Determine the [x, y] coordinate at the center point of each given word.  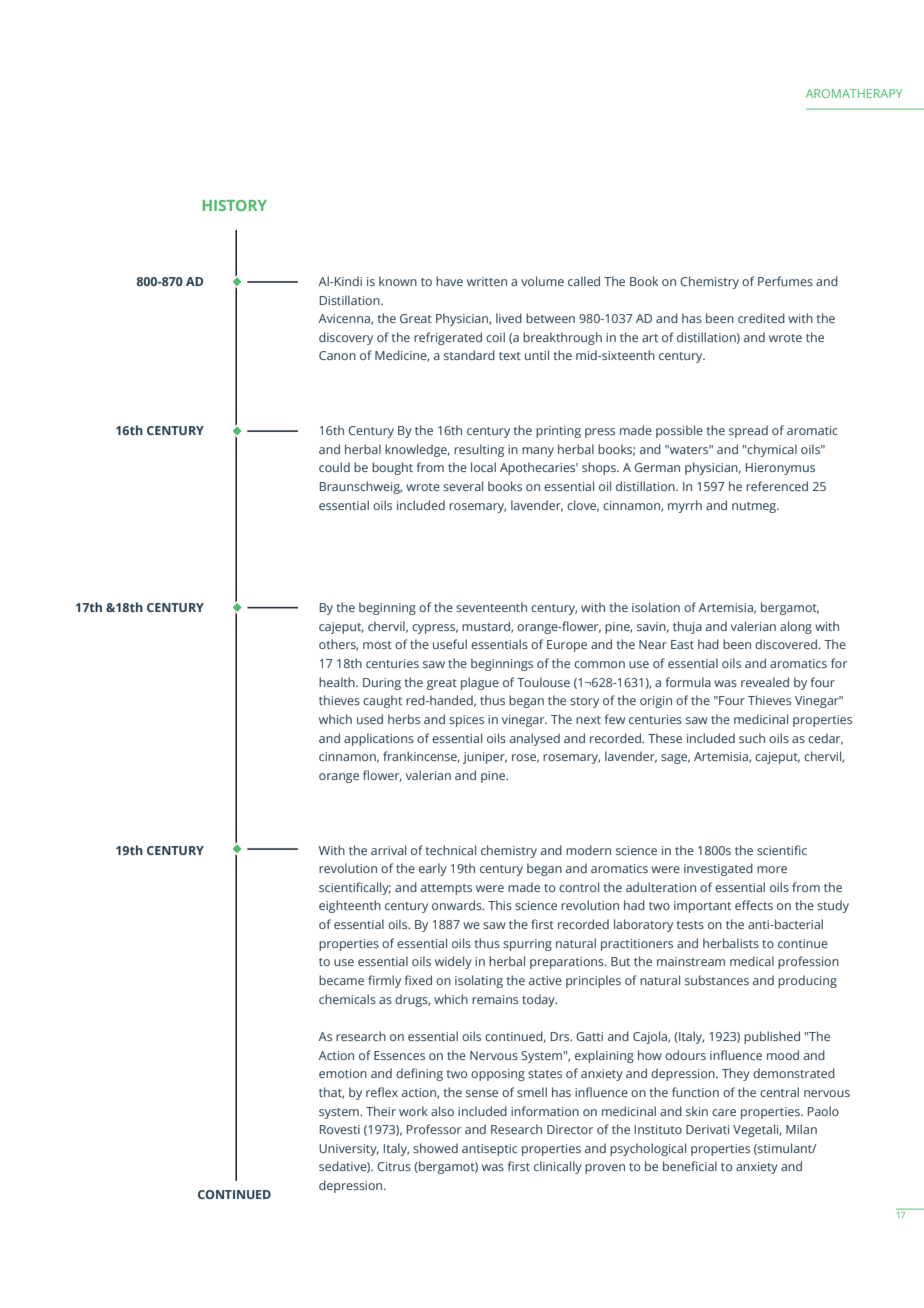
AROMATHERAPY [854, 93]
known [398, 281]
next [588, 720]
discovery [346, 338]
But [620, 961]
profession [808, 962]
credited [761, 318]
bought [392, 468]
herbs [404, 719]
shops [600, 468]
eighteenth [350, 906]
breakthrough [562, 338]
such [752, 738]
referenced [777, 486]
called [584, 281]
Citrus [394, 1166]
